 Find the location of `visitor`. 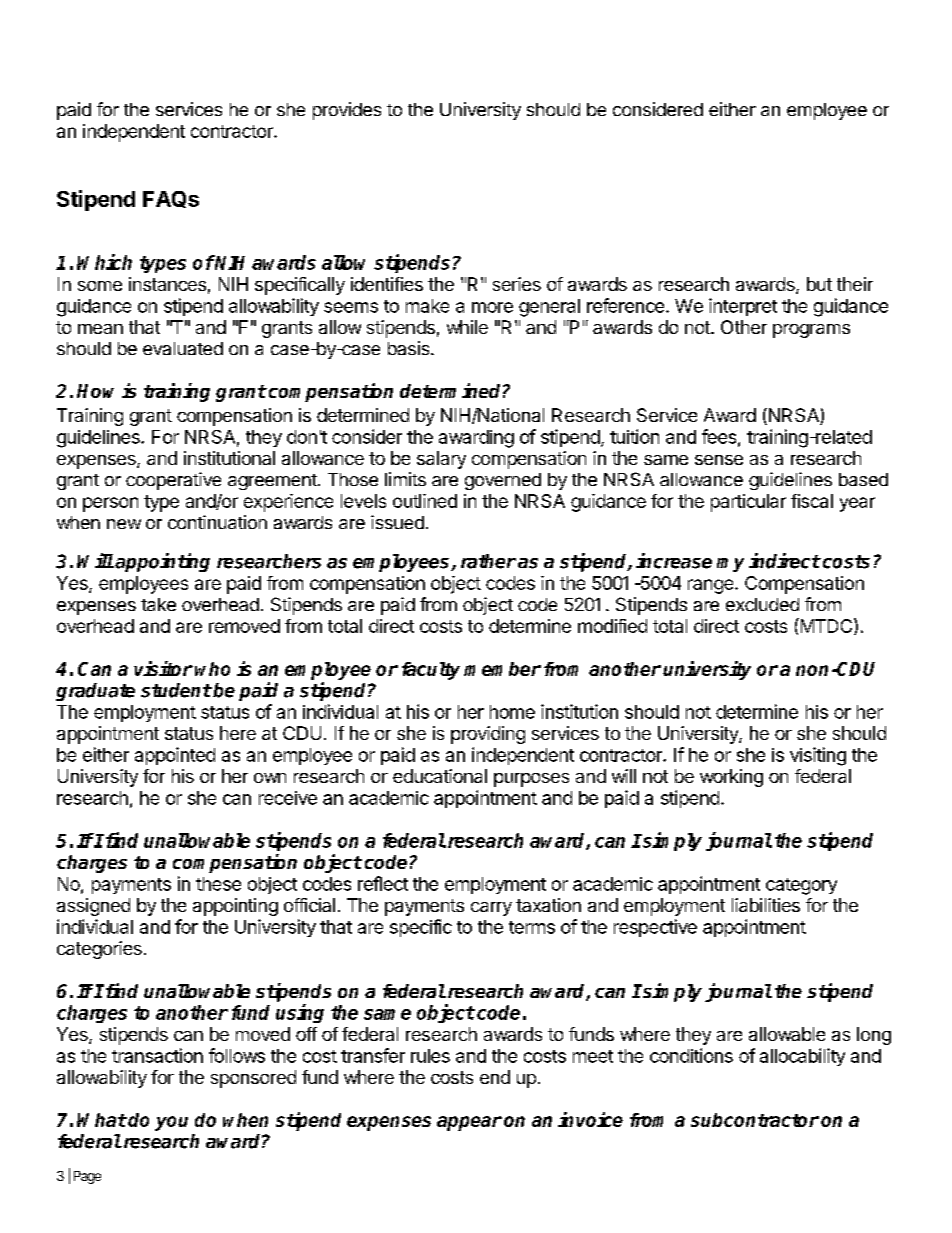

visitor is located at coordinates (163, 668).
